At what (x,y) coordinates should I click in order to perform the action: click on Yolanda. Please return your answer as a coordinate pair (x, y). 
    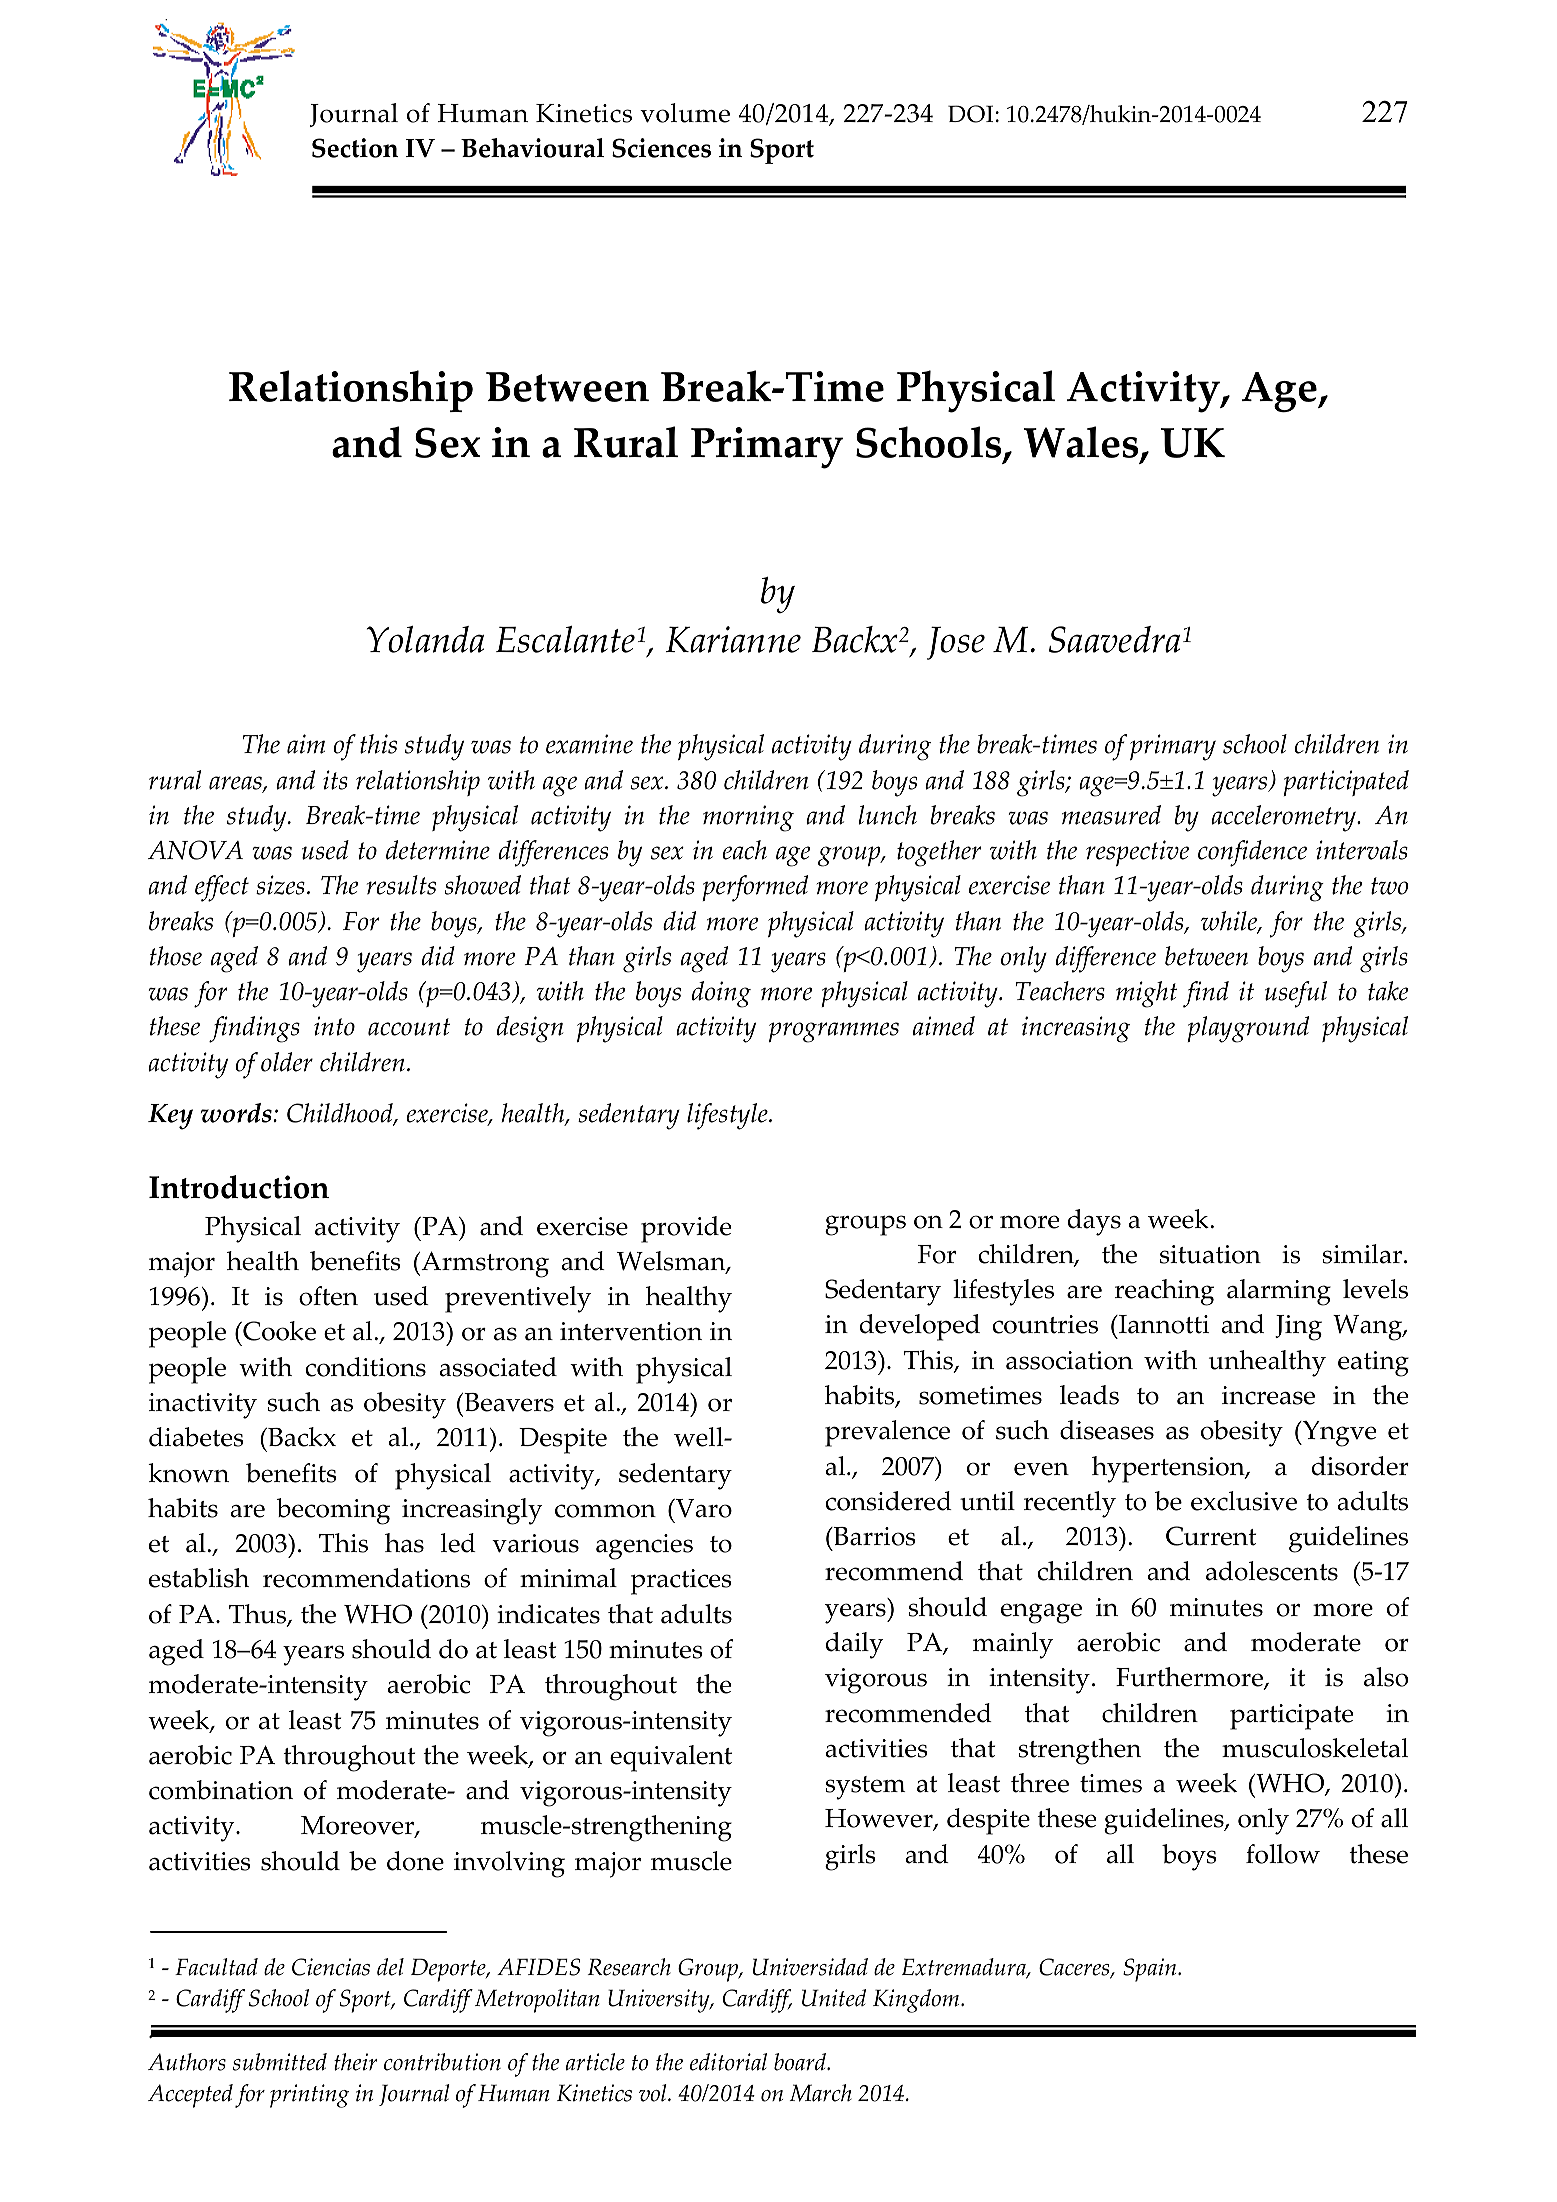
    Looking at the image, I should click on (425, 639).
